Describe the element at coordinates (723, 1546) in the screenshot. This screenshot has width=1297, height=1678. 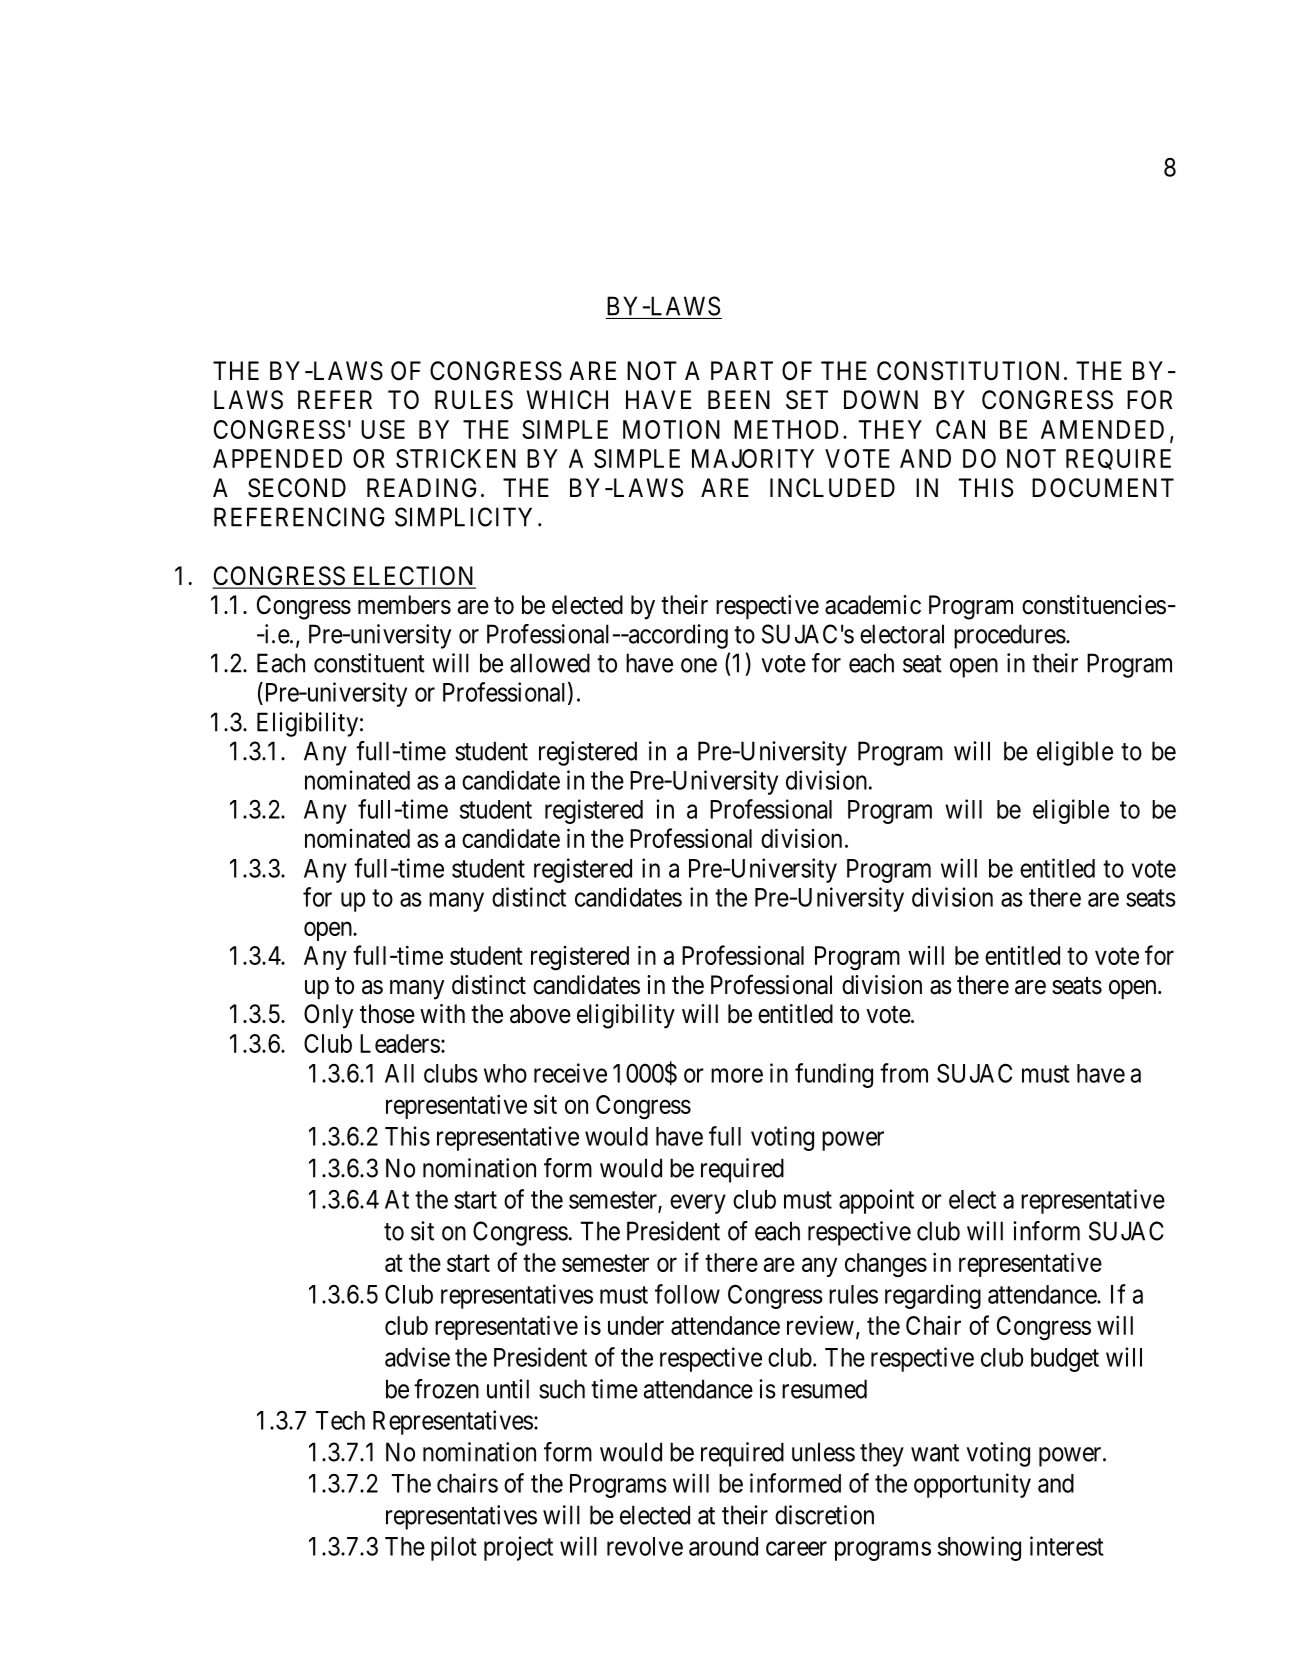
I see `around` at that location.
